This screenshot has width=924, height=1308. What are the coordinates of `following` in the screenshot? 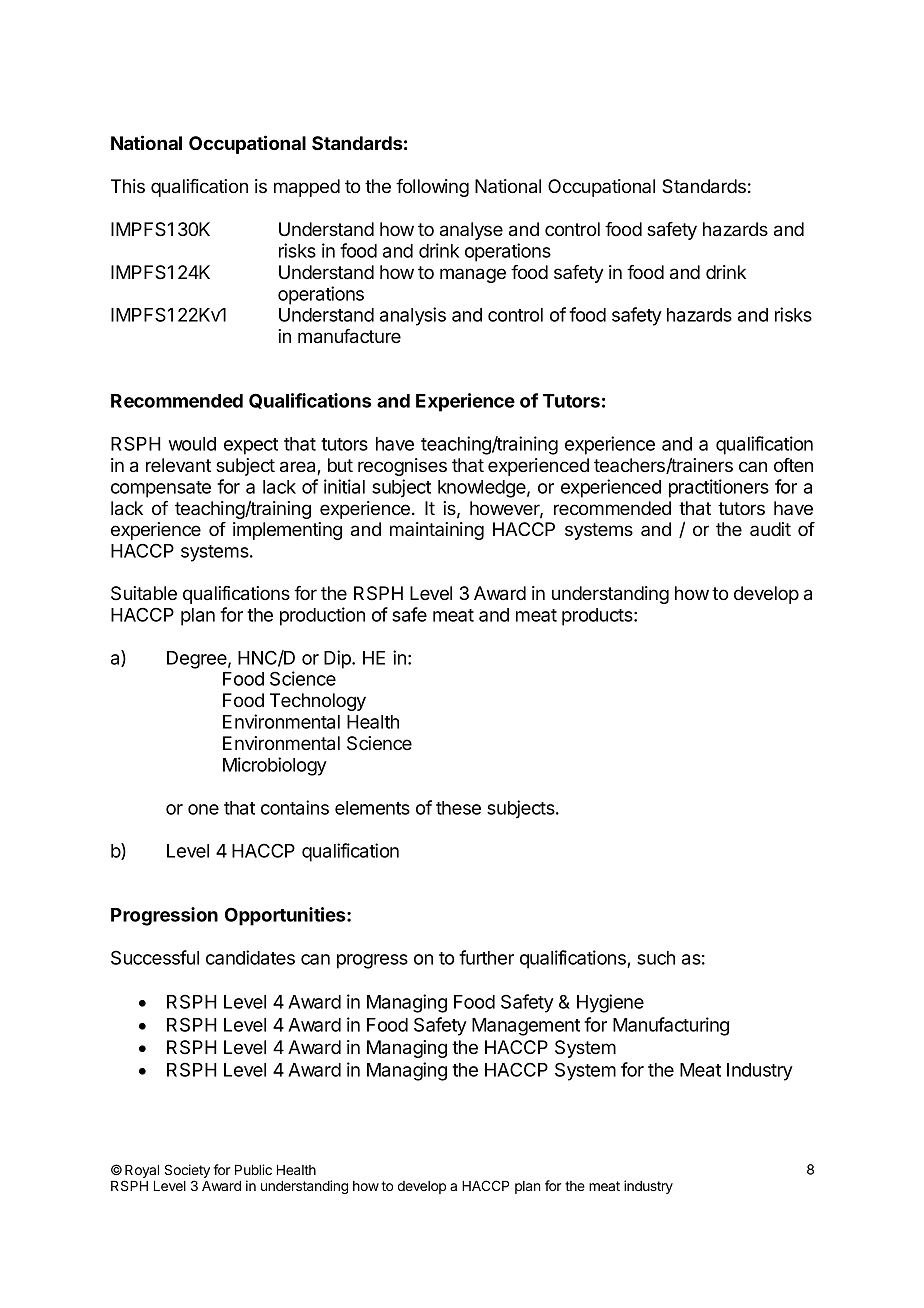 It's located at (432, 188).
